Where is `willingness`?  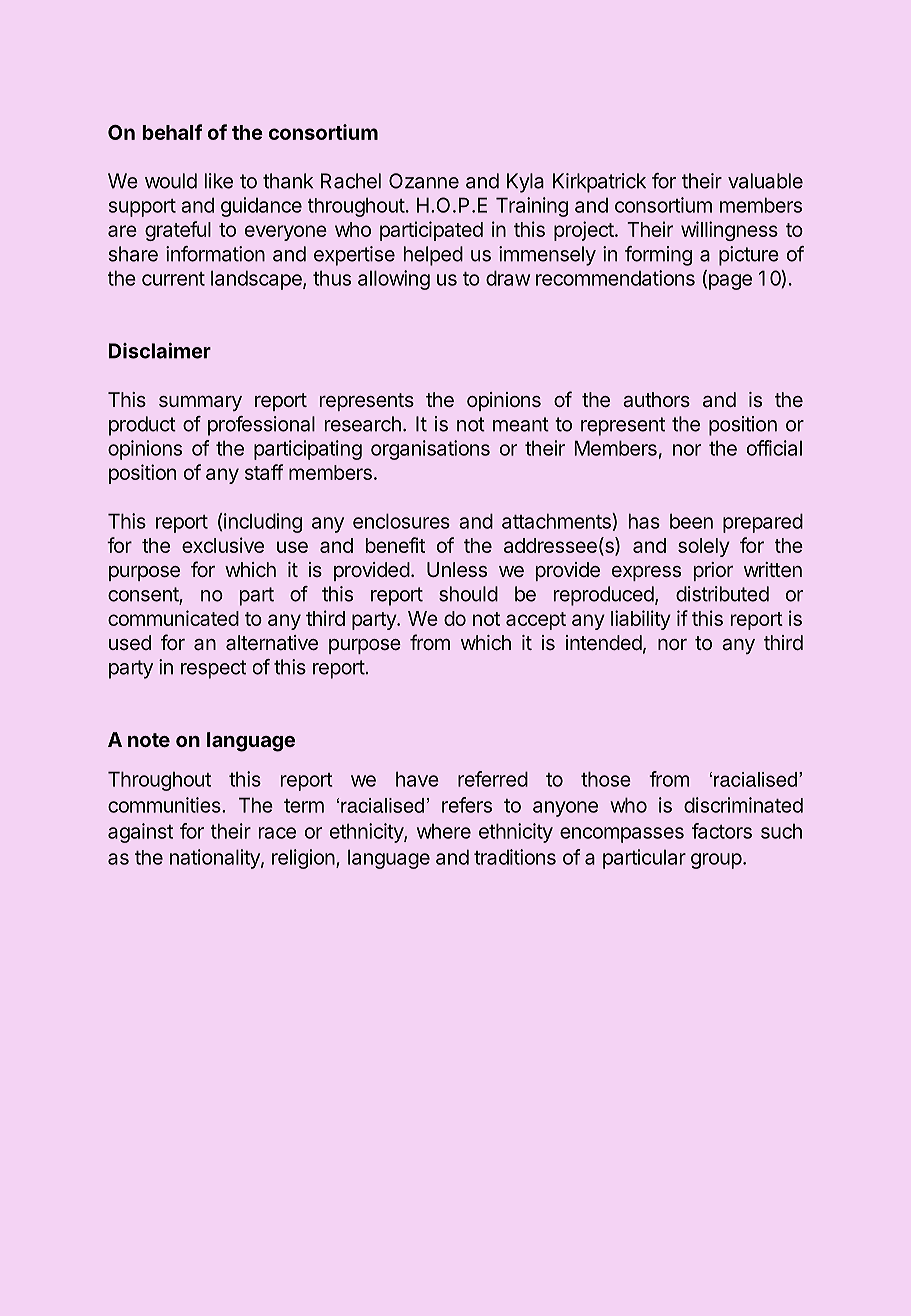
willingness is located at coordinates (729, 231).
